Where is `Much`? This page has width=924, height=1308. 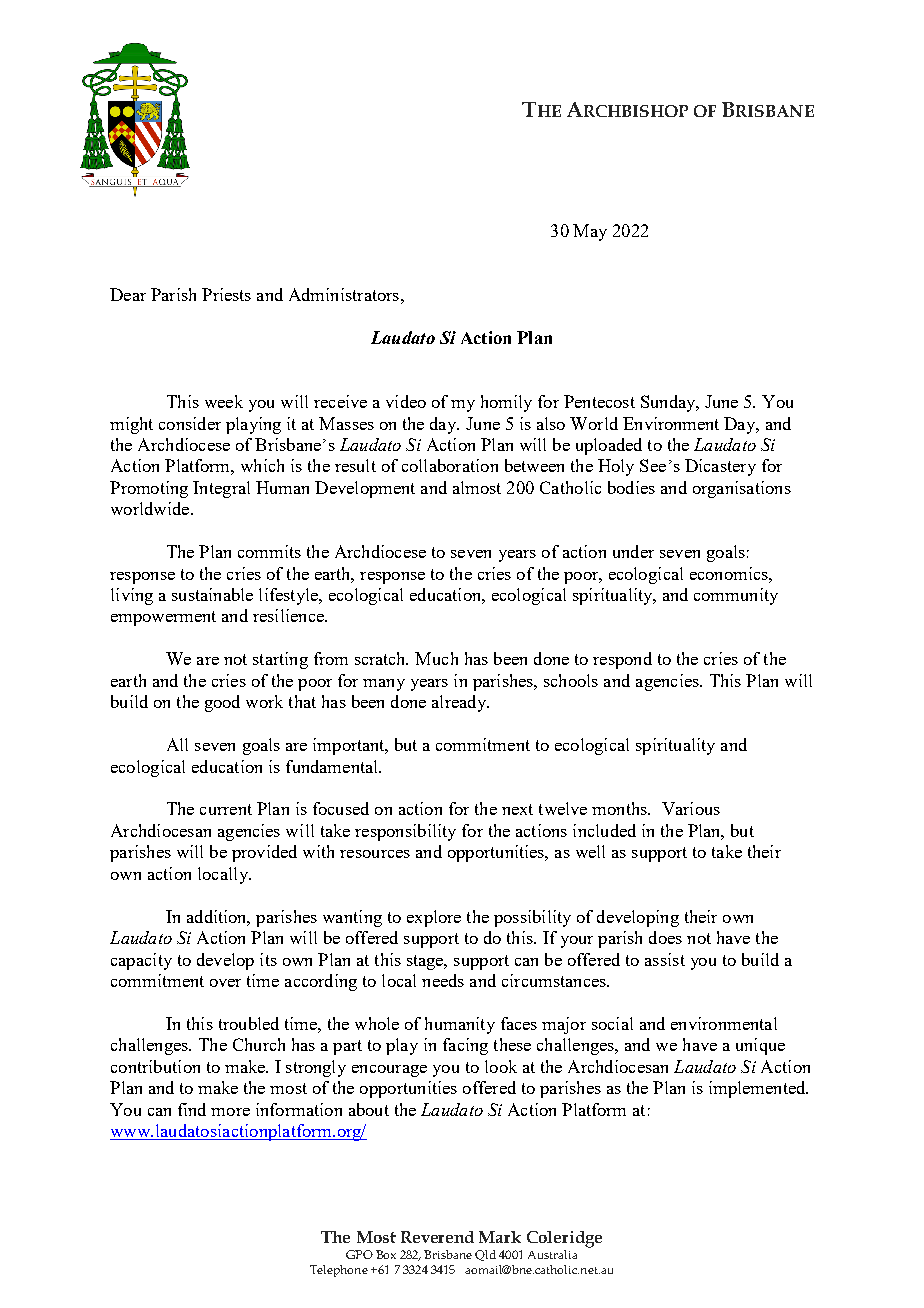 Much is located at coordinates (436, 658).
